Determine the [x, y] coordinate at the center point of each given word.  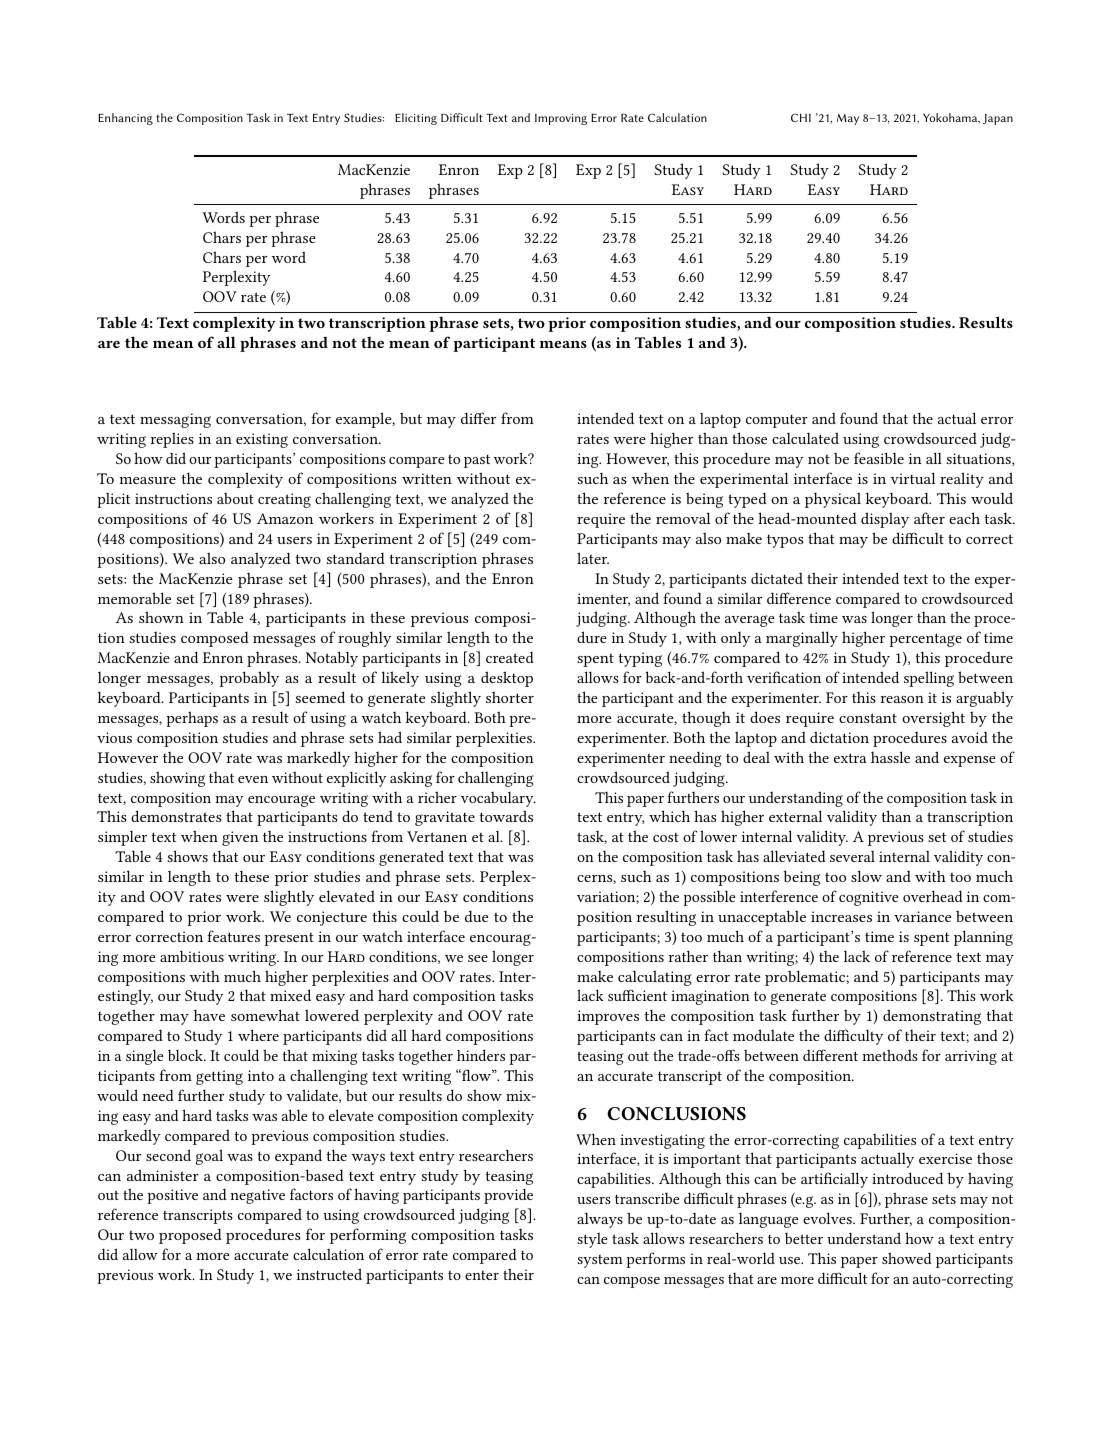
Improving [561, 119]
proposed [190, 1236]
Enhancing [125, 119]
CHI [801, 117]
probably [249, 679]
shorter [510, 697]
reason [902, 699]
